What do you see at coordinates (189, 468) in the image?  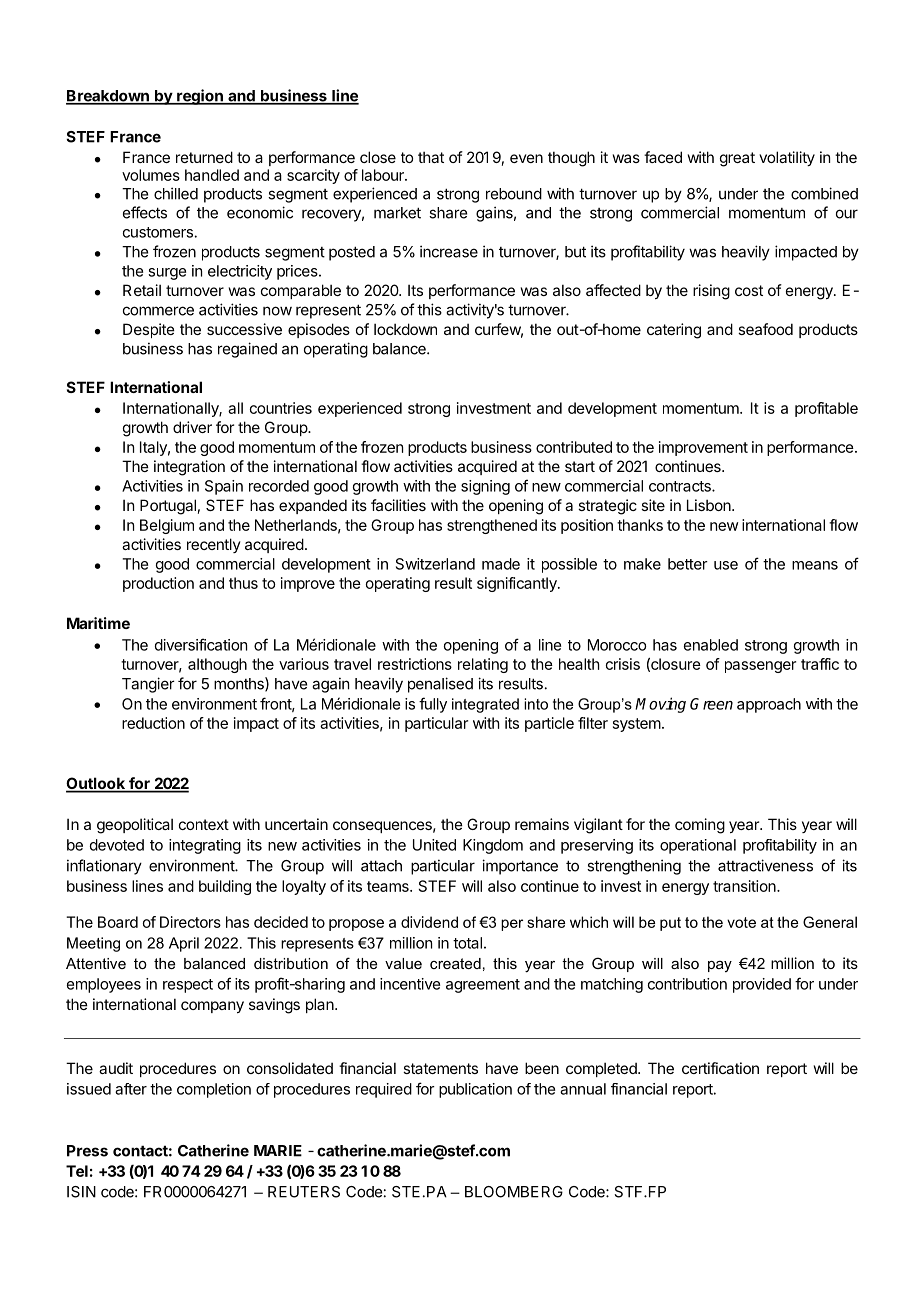 I see `integration` at bounding box center [189, 468].
